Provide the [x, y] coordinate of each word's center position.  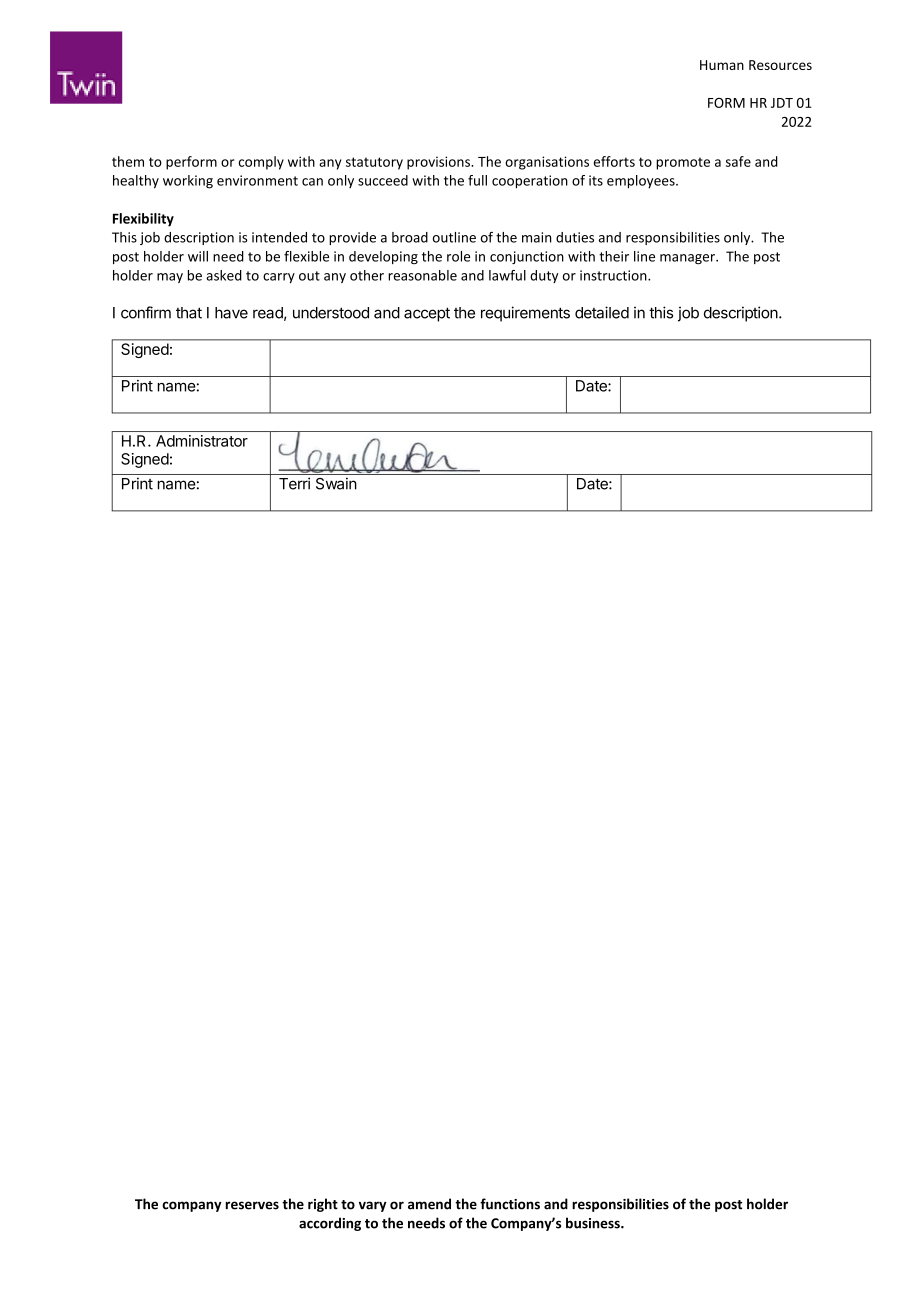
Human [722, 65]
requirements [525, 314]
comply [261, 163]
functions [510, 1204]
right [323, 1205]
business [594, 1223]
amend [429, 1204]
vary [373, 1206]
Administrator [202, 441]
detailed [602, 312]
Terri [294, 483]
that [189, 313]
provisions [439, 163]
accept [427, 314]
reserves [252, 1205]
